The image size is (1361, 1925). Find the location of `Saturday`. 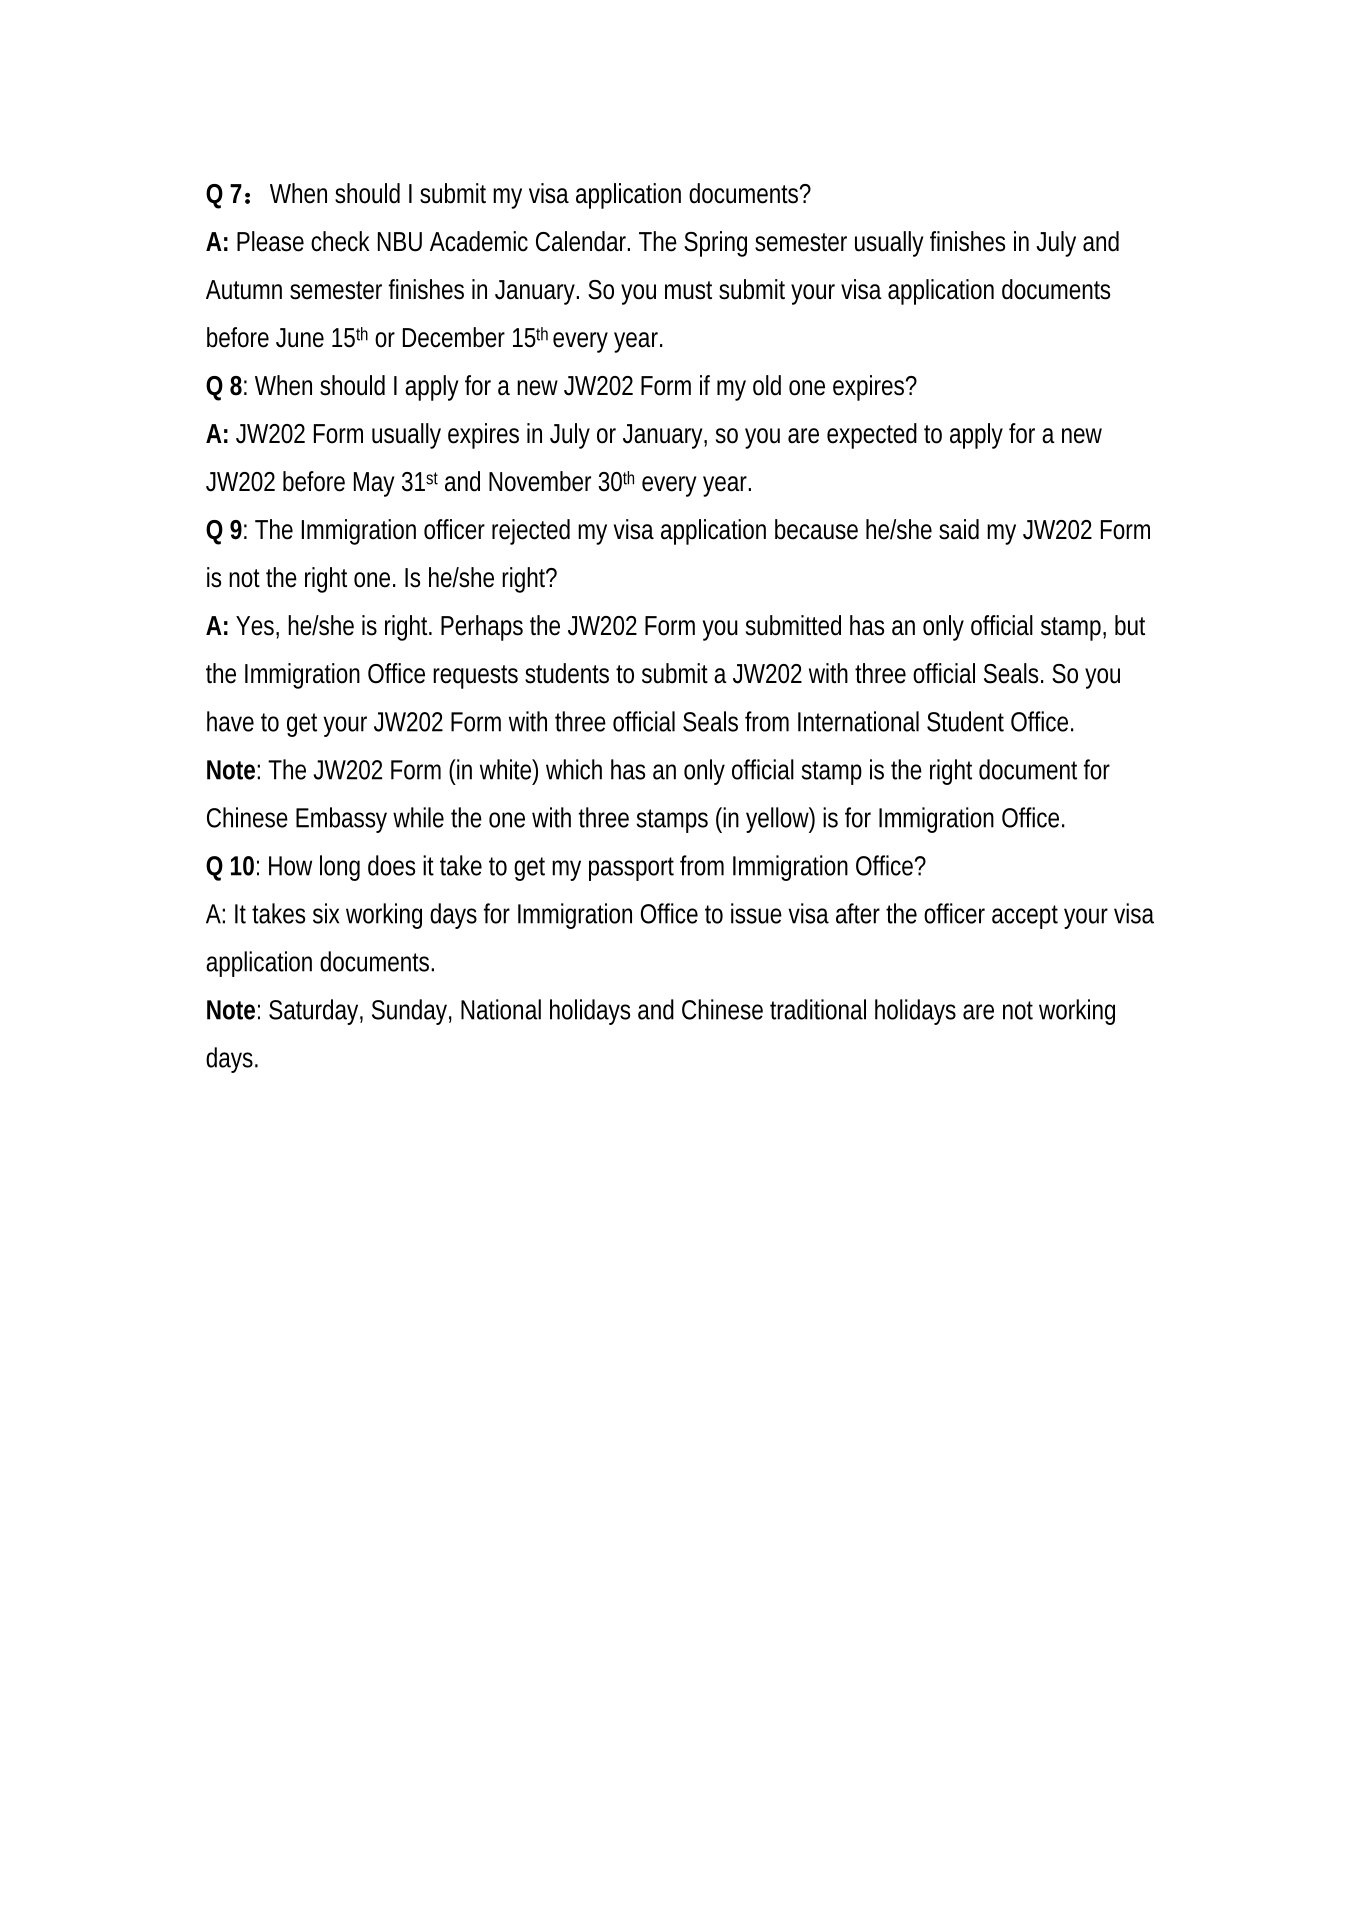

Saturday is located at coordinates (313, 1012).
